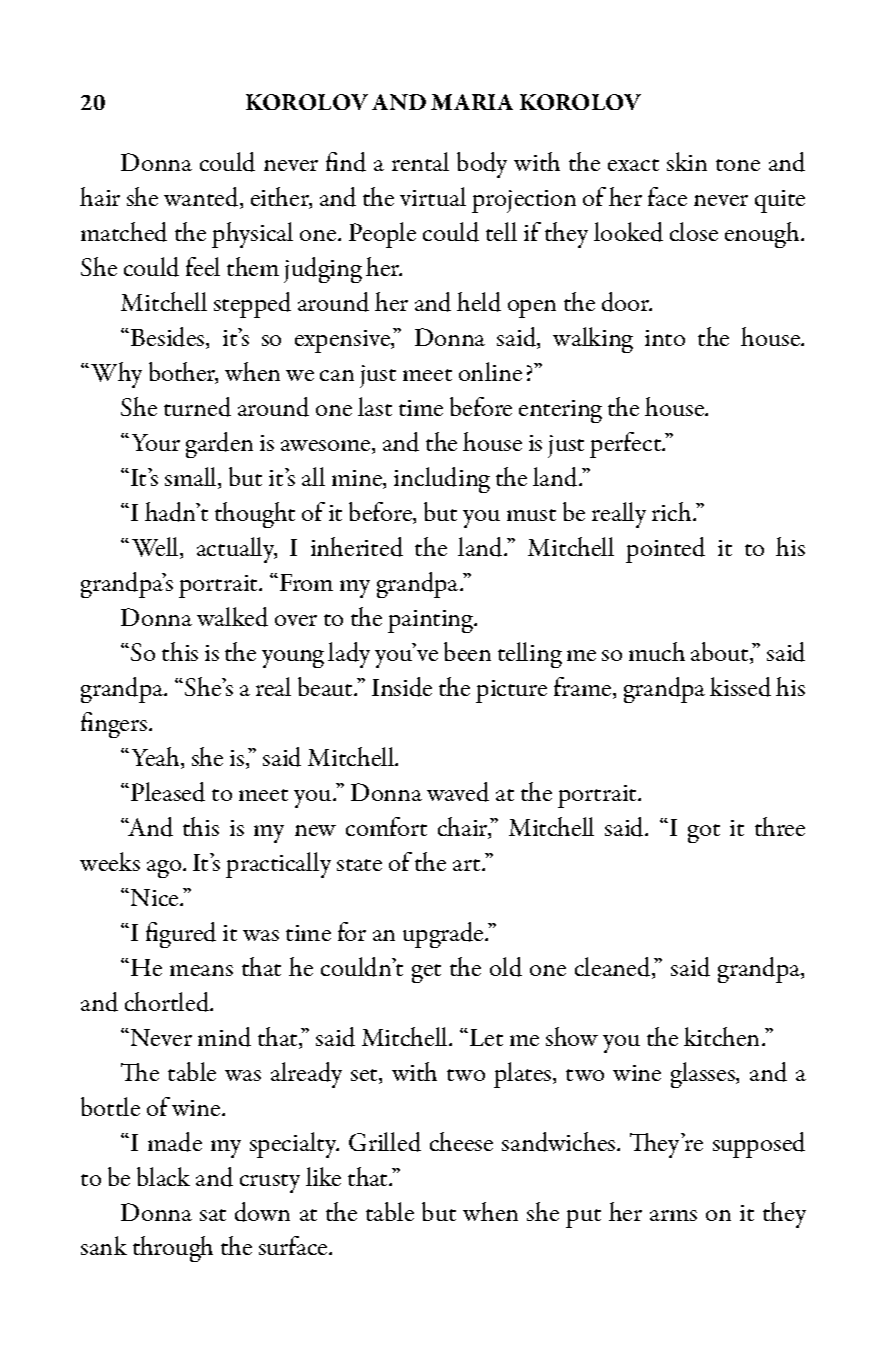  I want to click on upgrade, so click(444, 935).
